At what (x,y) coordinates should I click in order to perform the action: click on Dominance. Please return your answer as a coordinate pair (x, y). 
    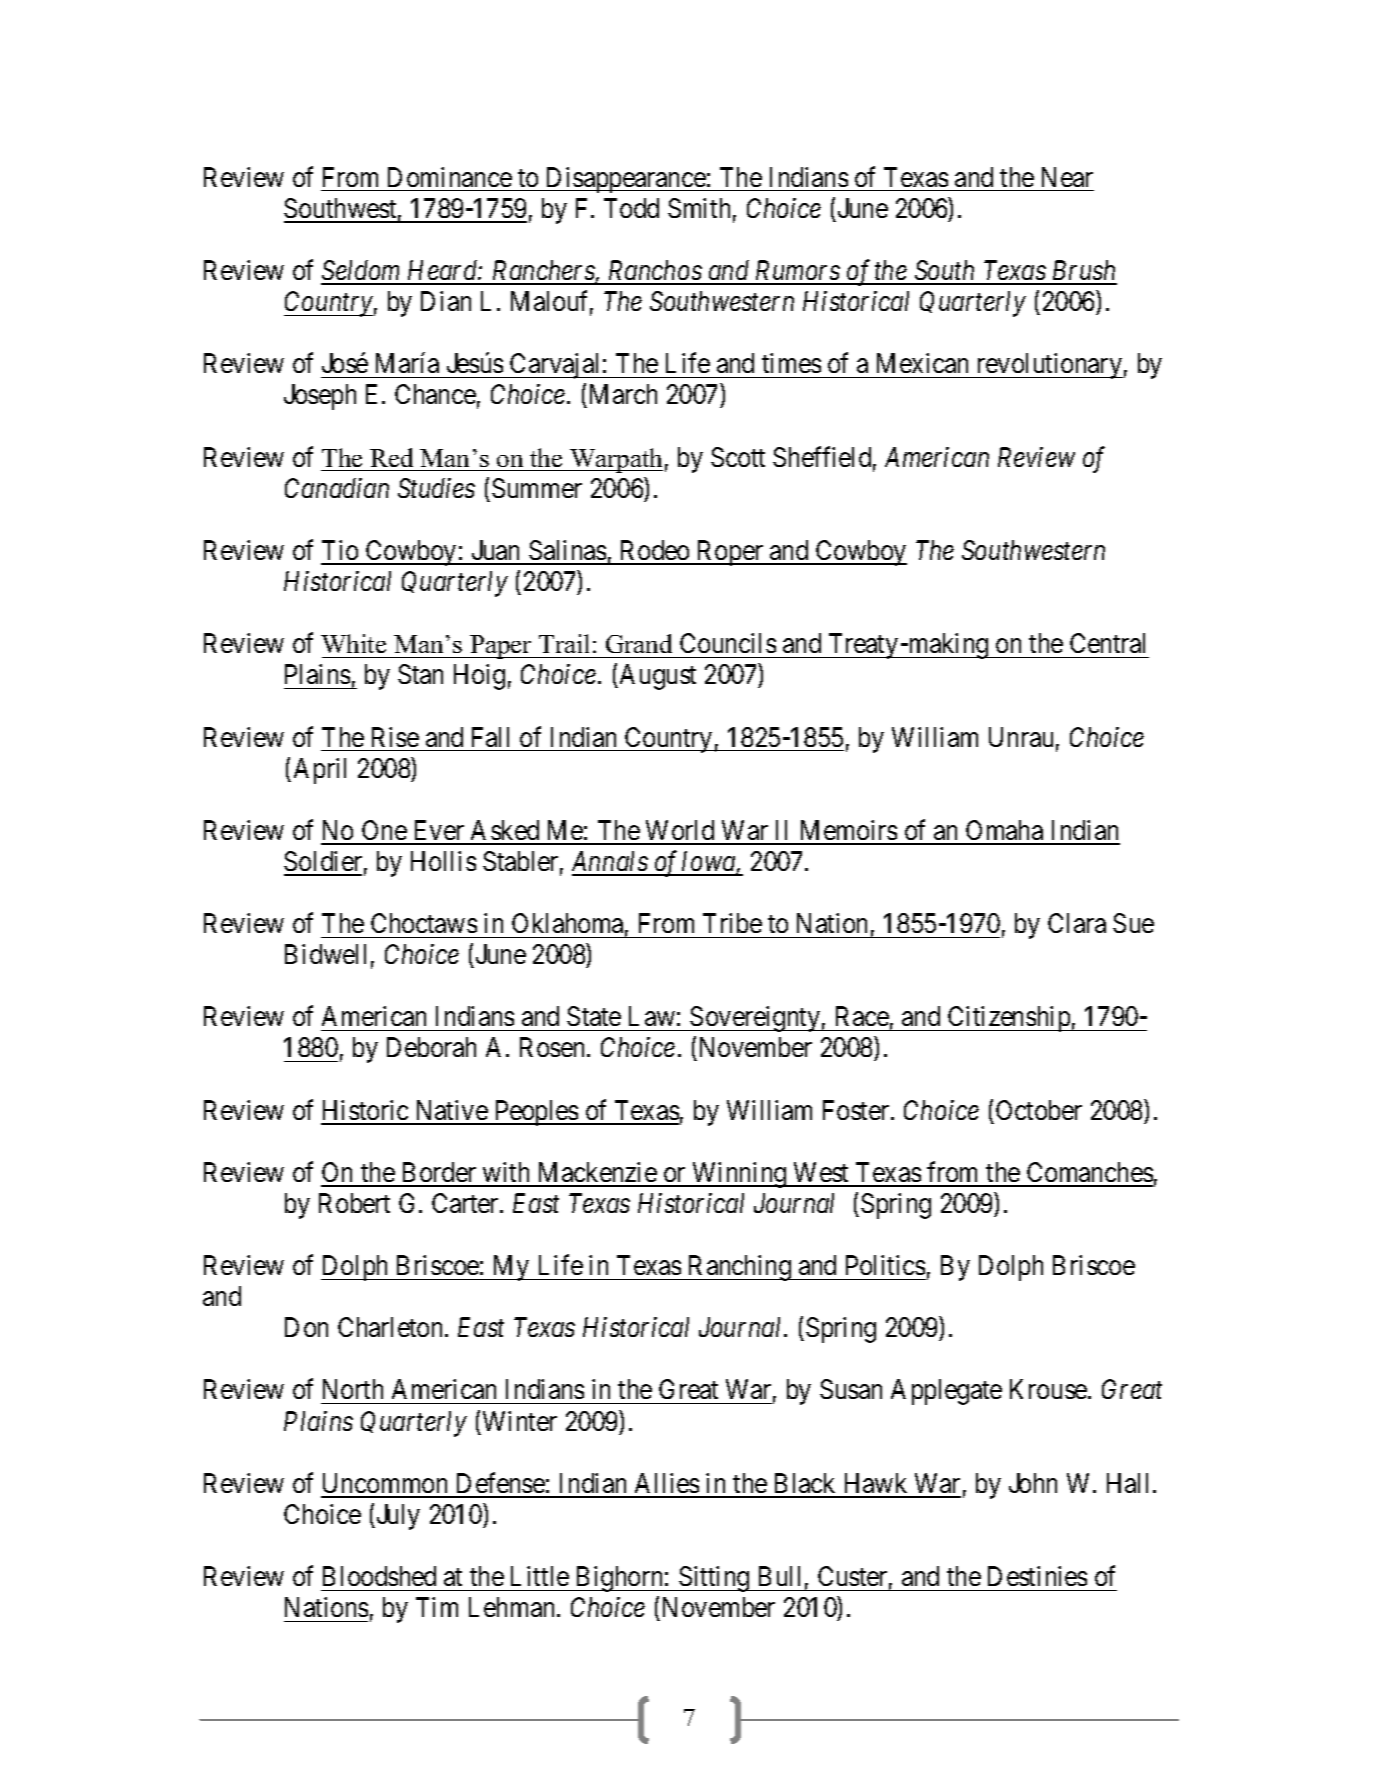
    Looking at the image, I should click on (450, 177).
